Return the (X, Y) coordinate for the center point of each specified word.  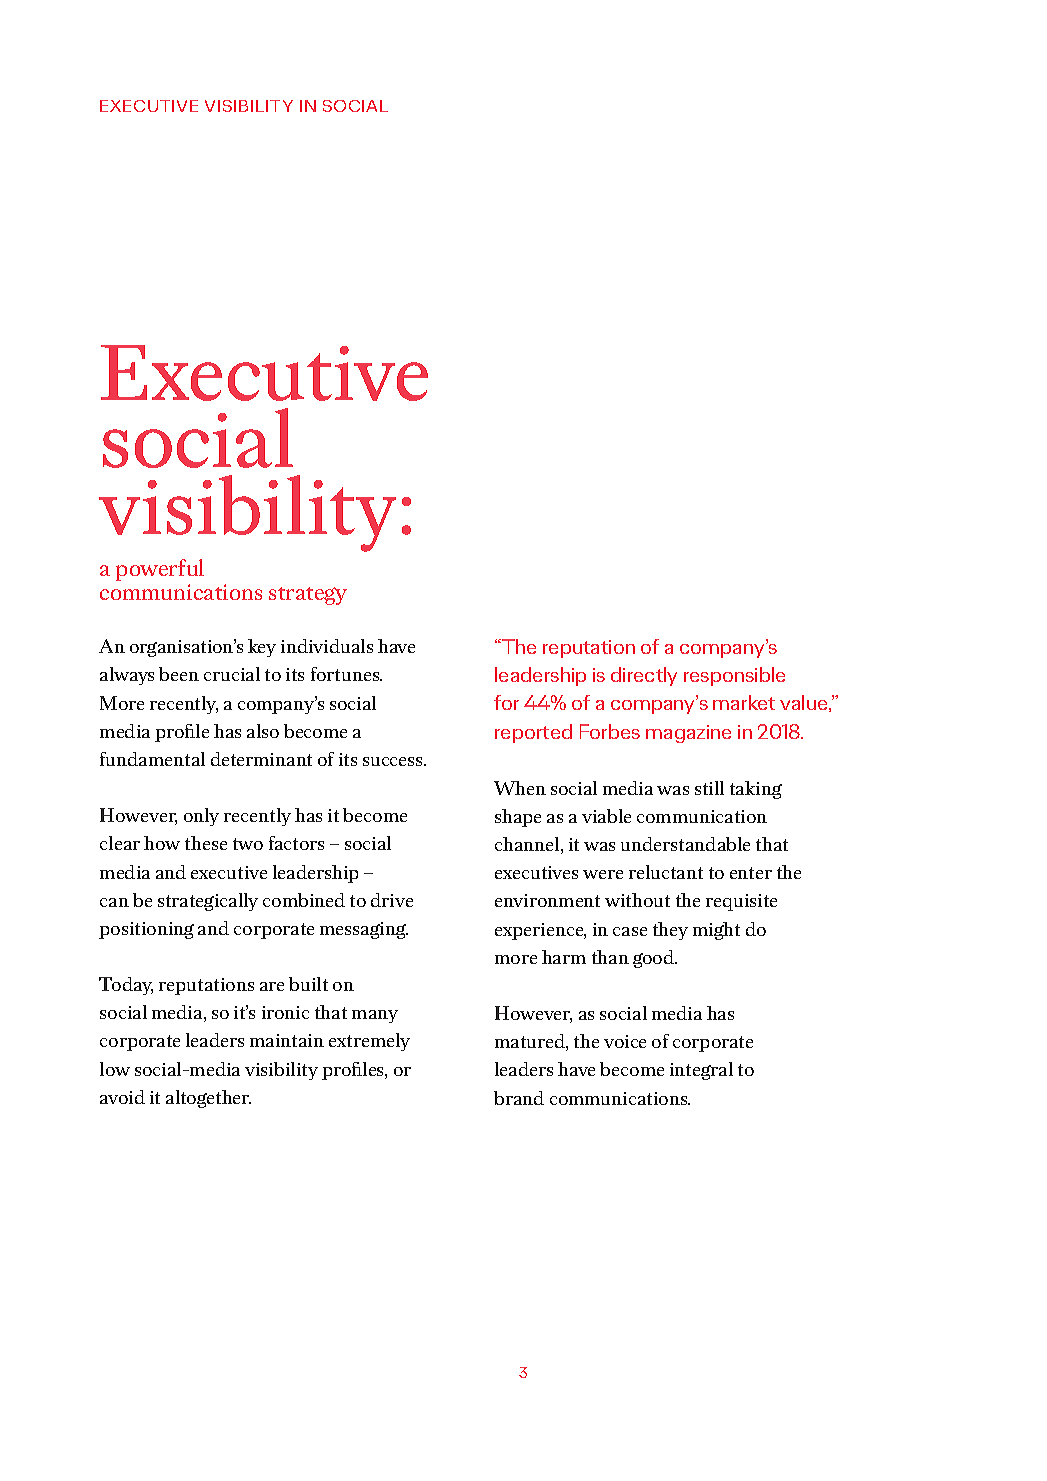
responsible (734, 676)
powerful (160, 570)
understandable (685, 844)
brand (519, 1098)
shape (518, 818)
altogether (208, 1099)
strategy (308, 596)
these (206, 843)
